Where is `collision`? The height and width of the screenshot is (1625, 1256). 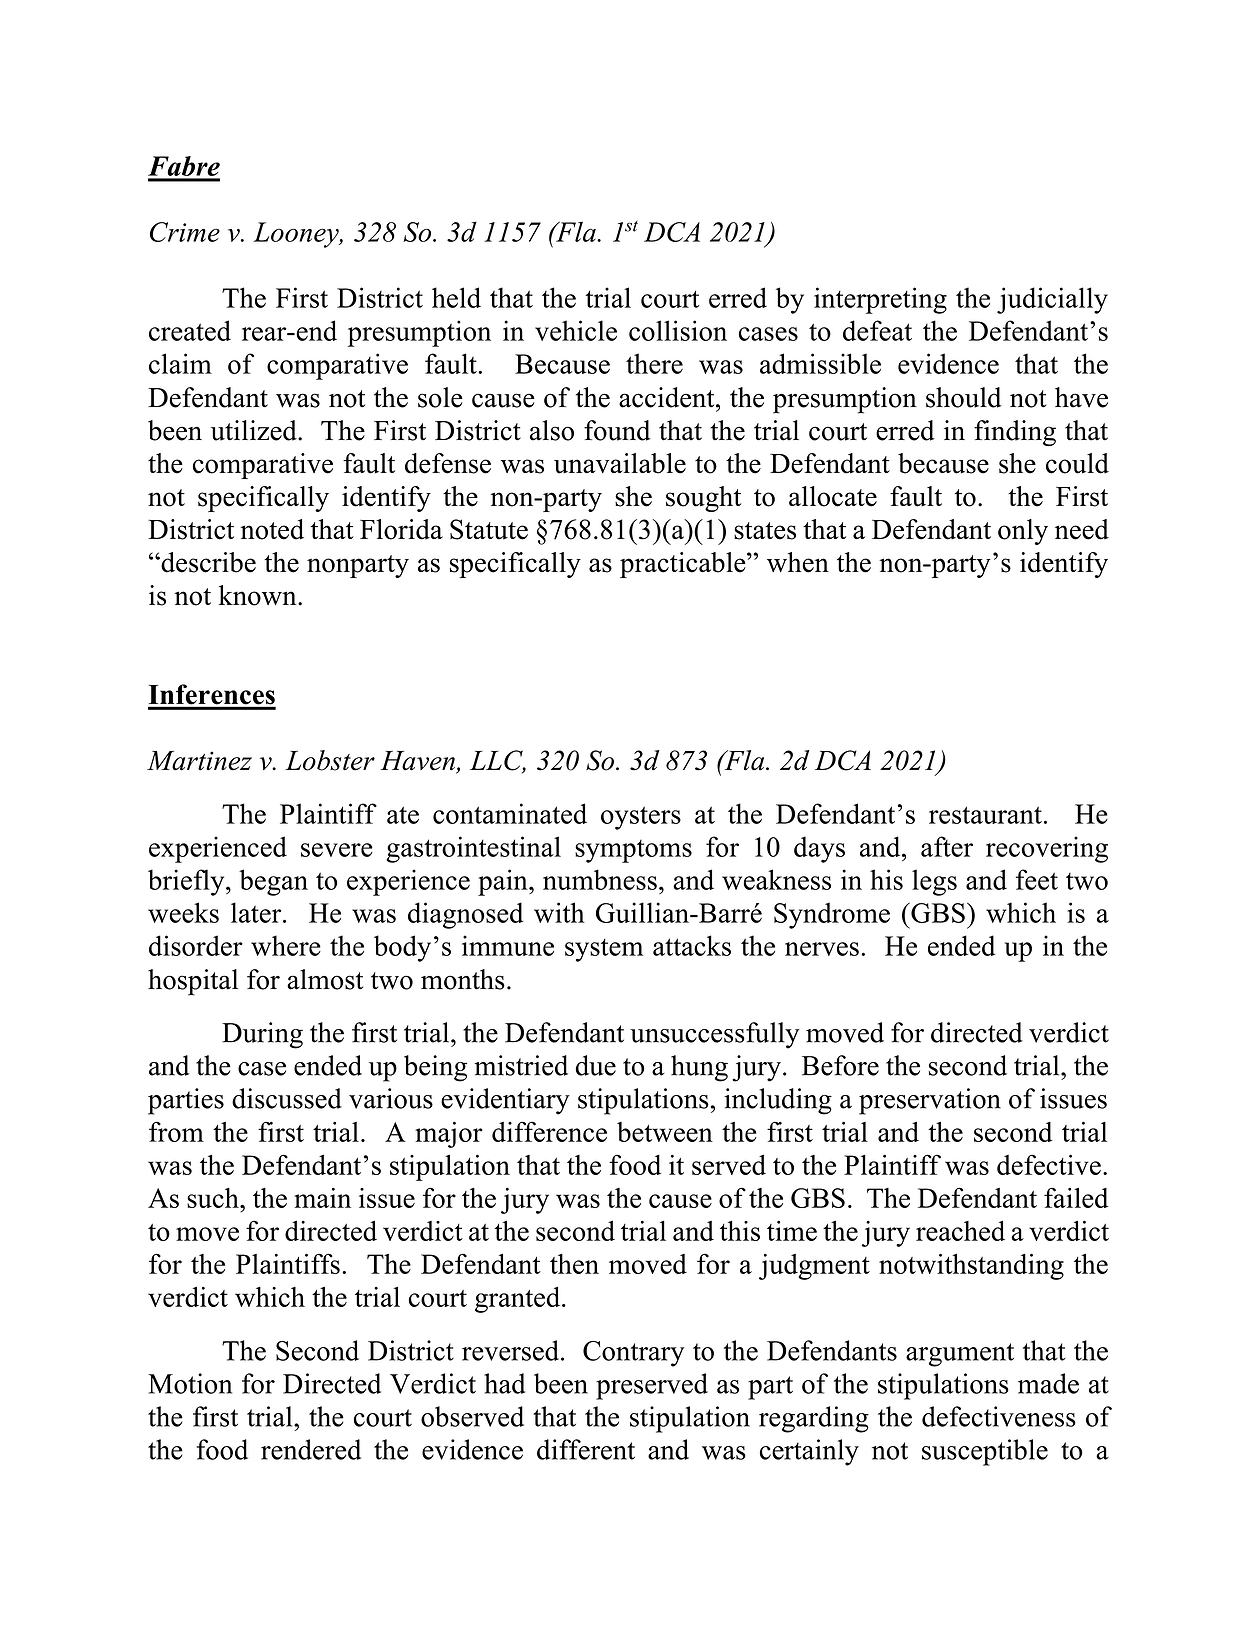 collision is located at coordinates (678, 330).
